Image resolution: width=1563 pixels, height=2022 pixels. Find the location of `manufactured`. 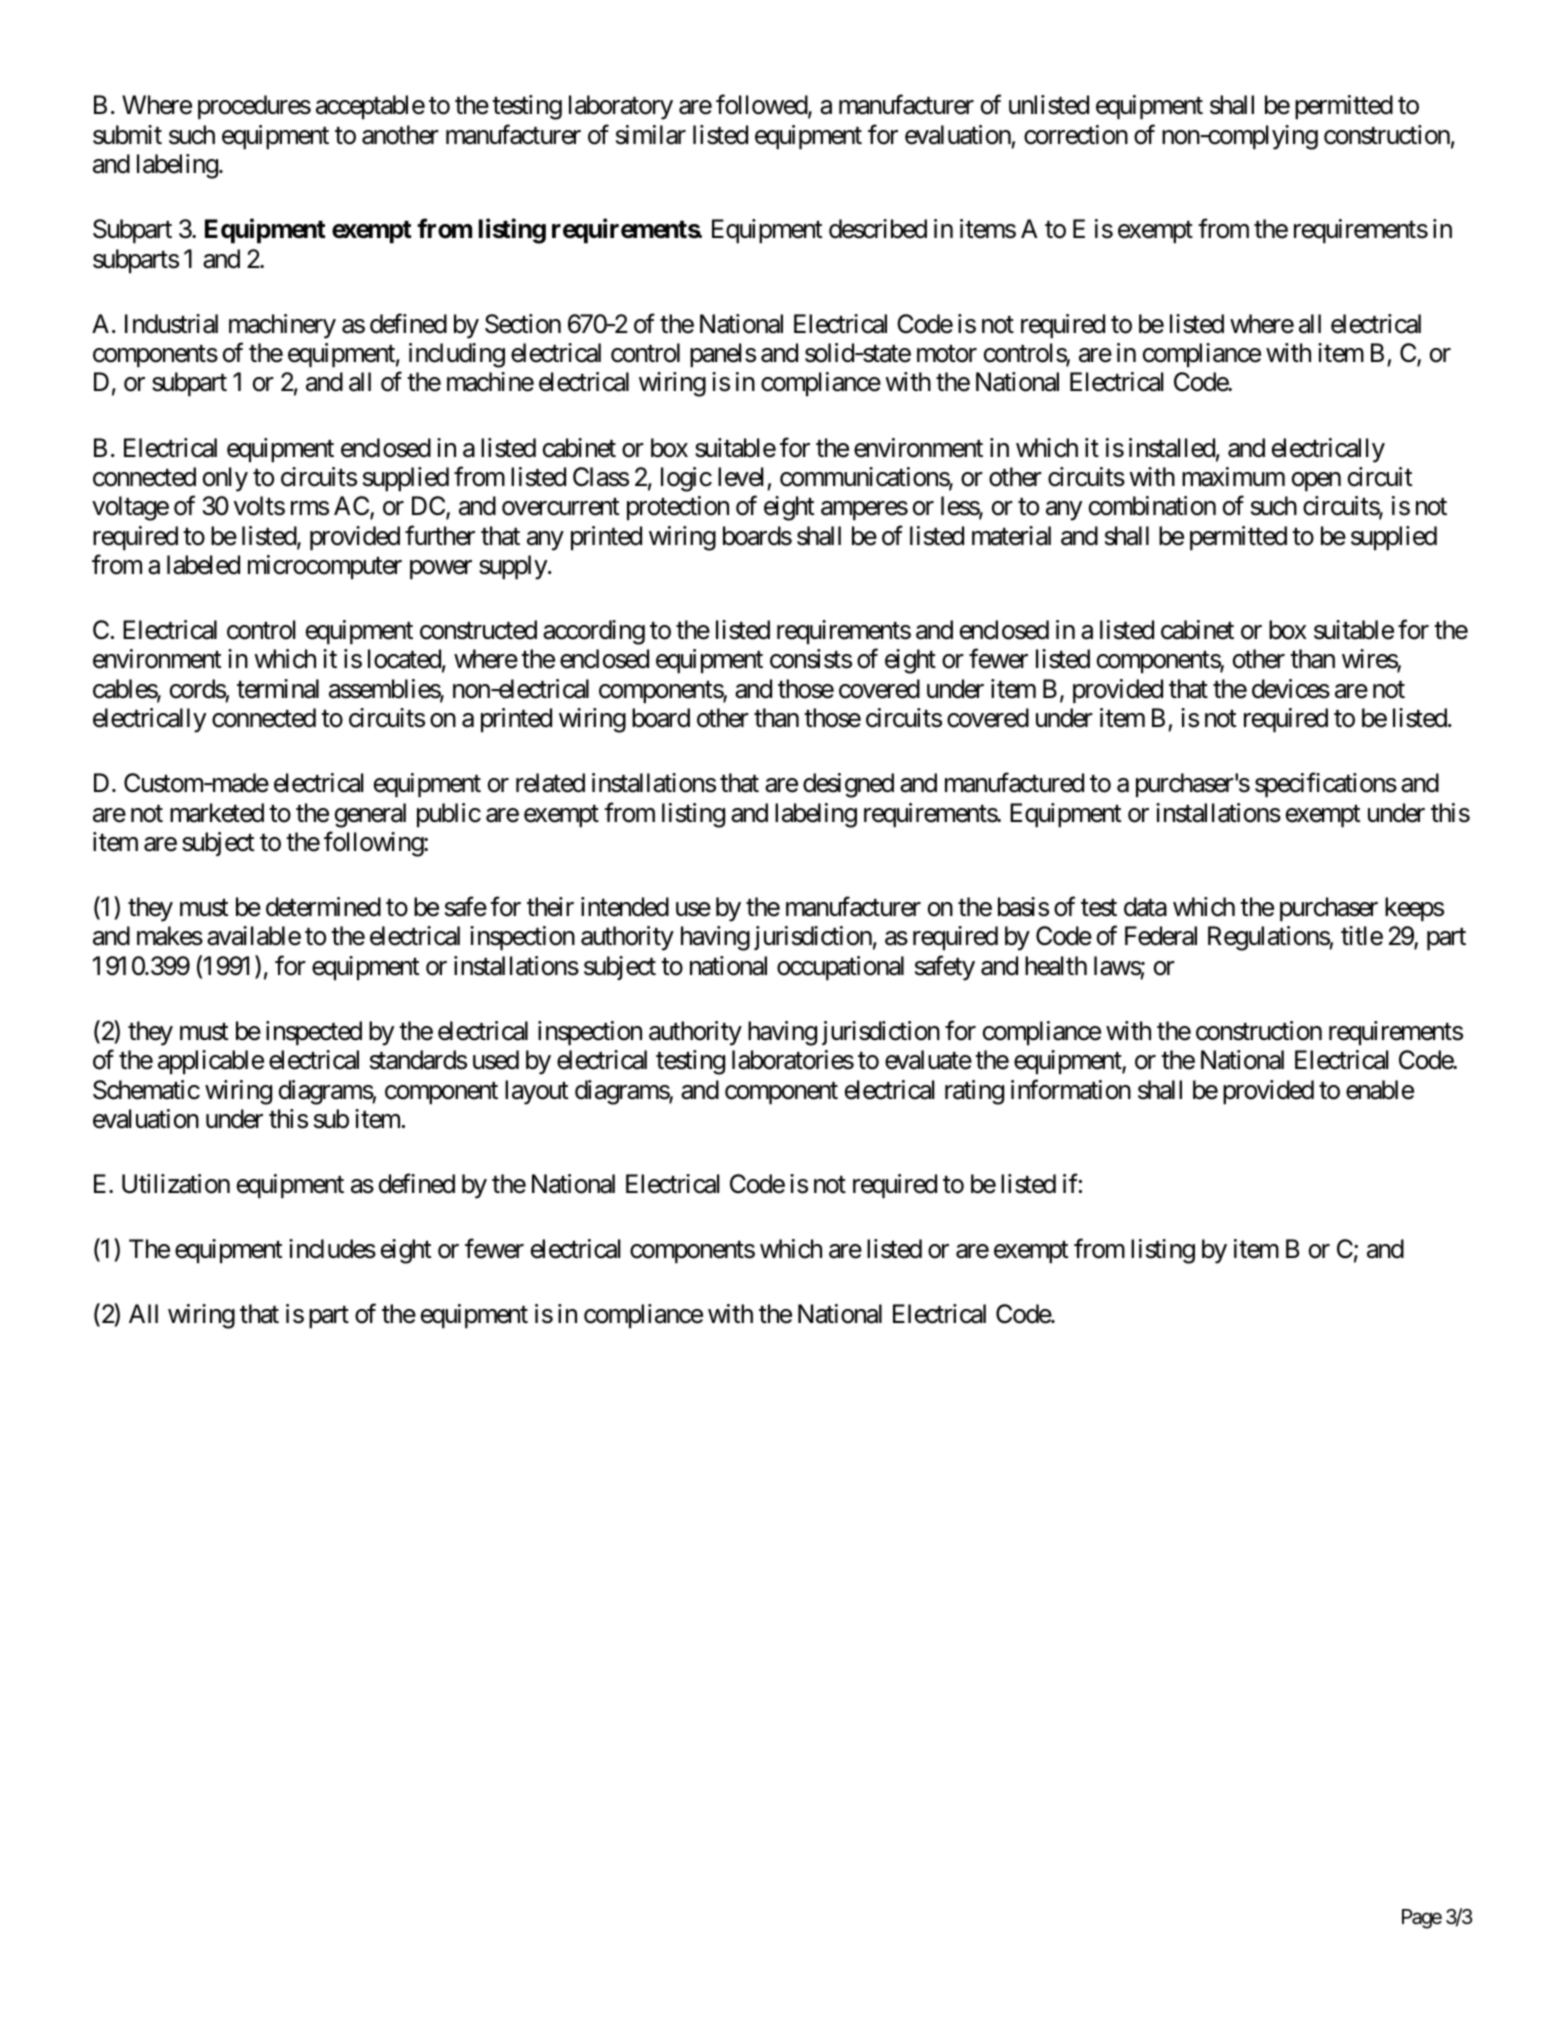

manufactured is located at coordinates (1014, 783).
